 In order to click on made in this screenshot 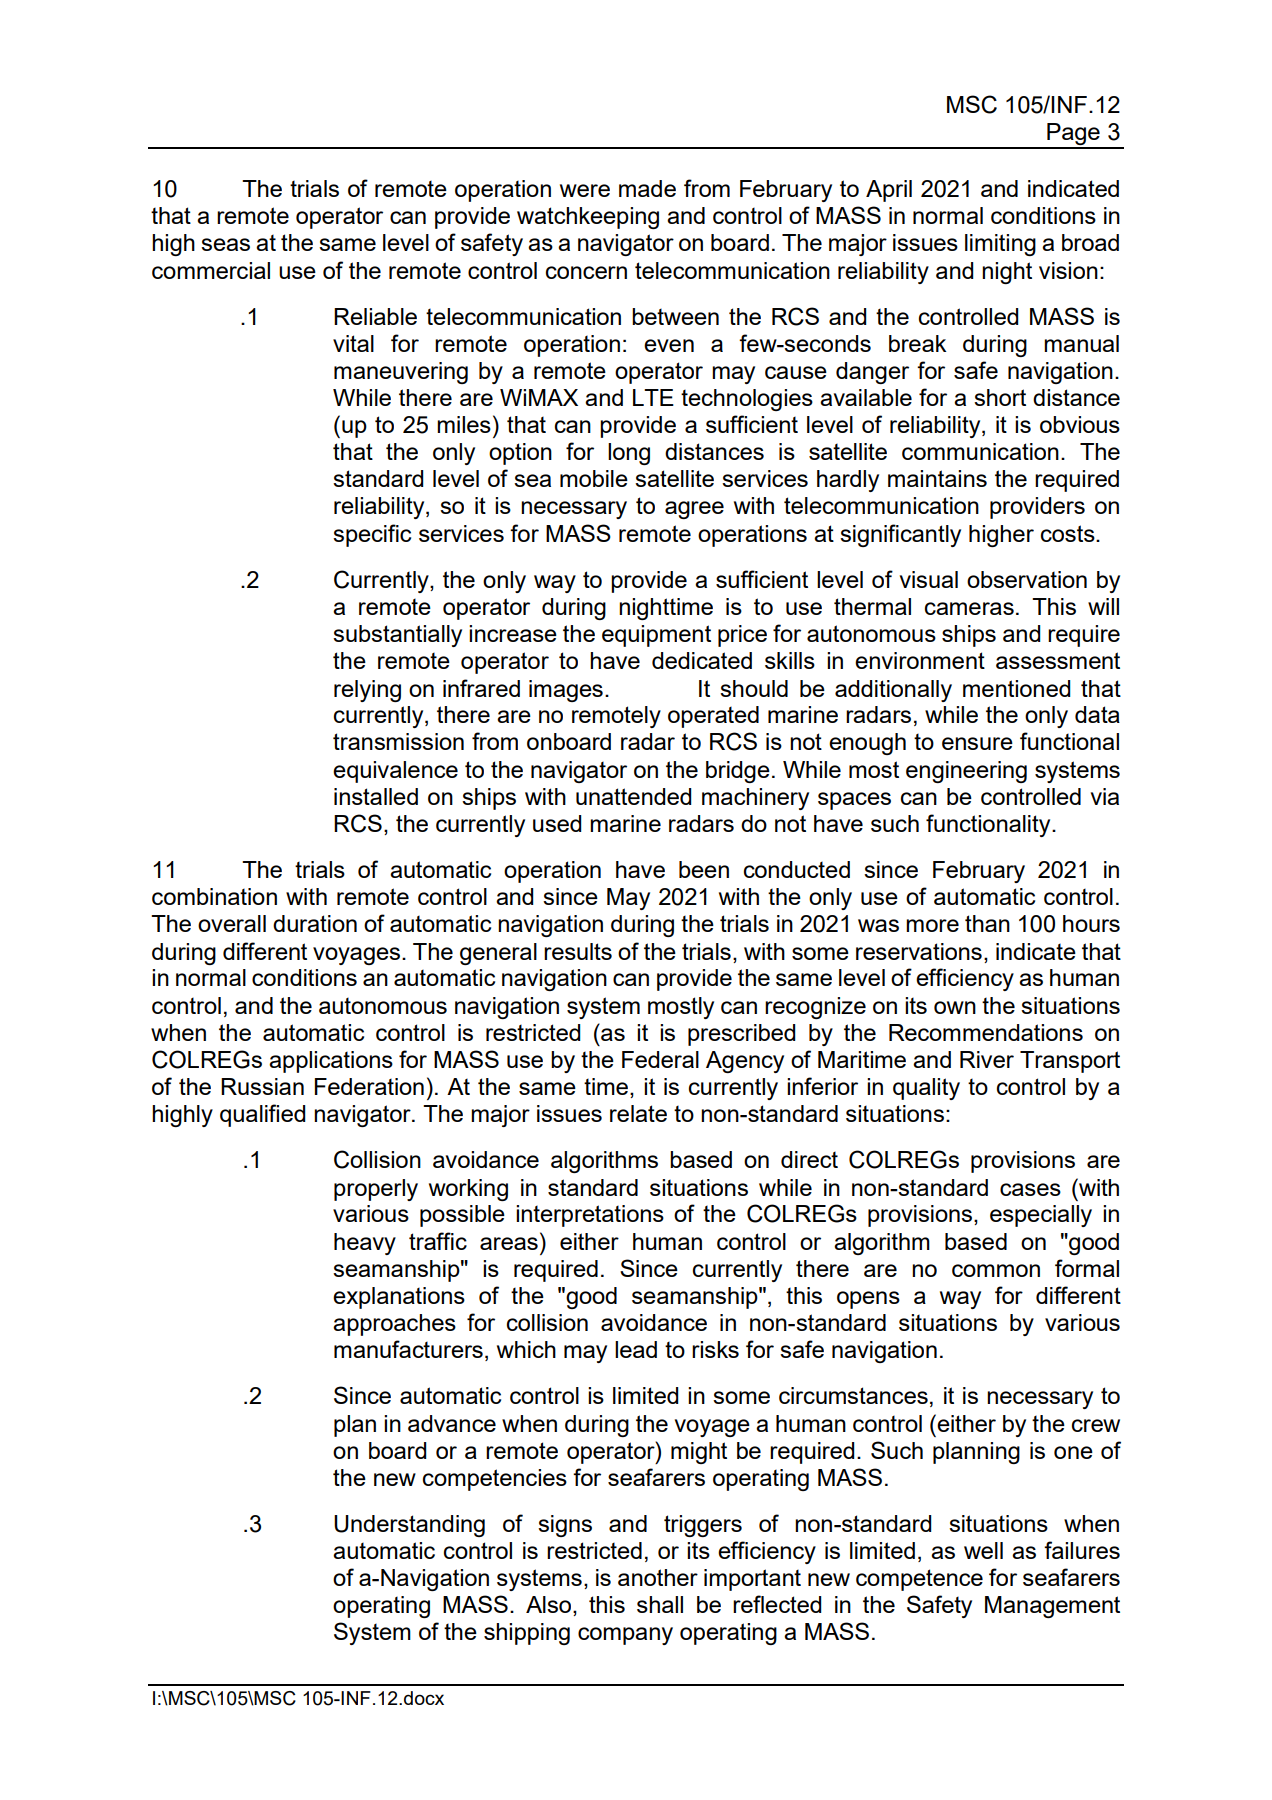, I will do `click(647, 188)`.
